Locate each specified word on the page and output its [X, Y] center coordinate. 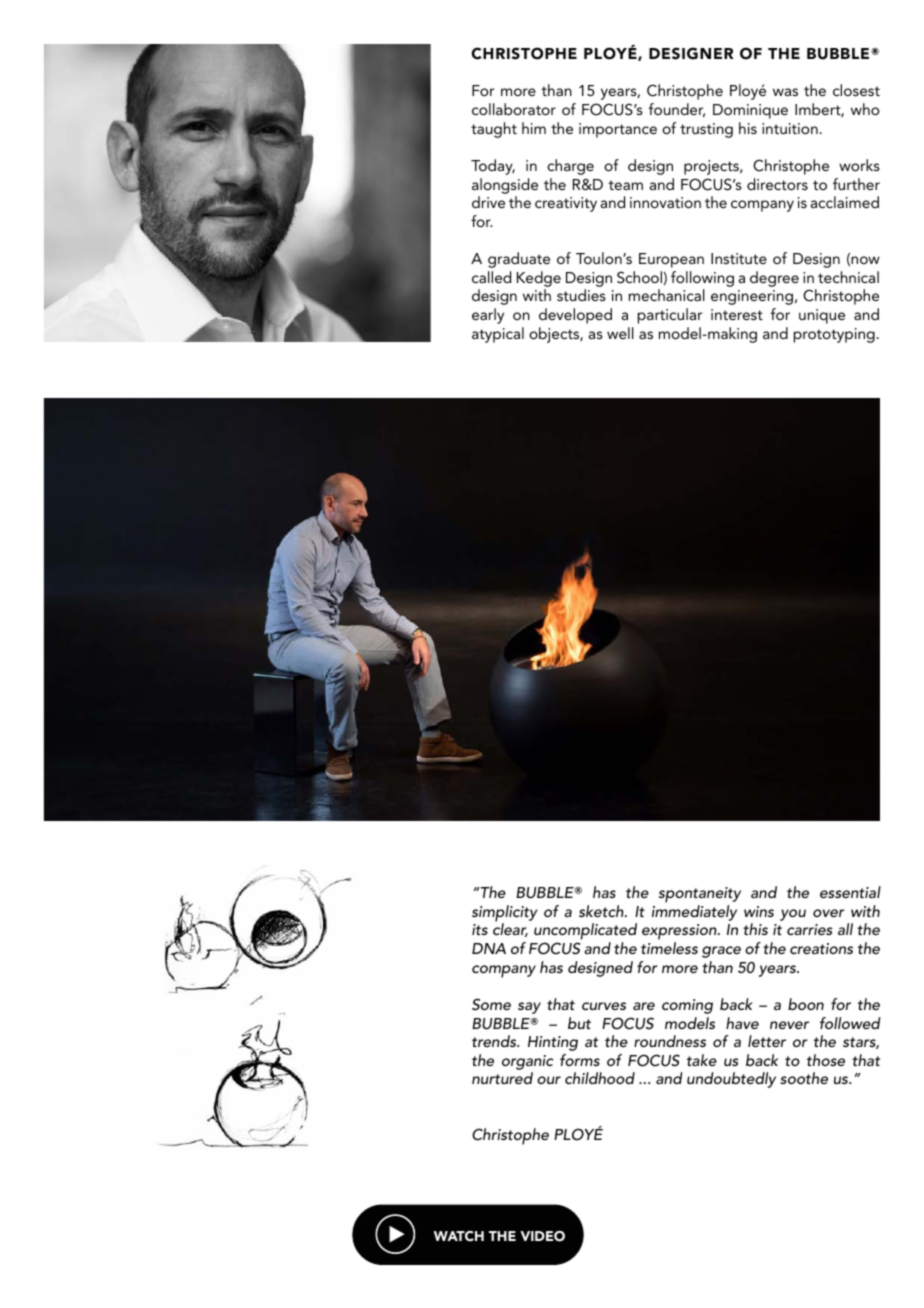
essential [850, 892]
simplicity [504, 914]
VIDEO [542, 1236]
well [620, 333]
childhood [600, 1078]
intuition [790, 128]
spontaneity [700, 895]
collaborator [514, 109]
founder [676, 110]
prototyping [834, 335]
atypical [498, 335]
